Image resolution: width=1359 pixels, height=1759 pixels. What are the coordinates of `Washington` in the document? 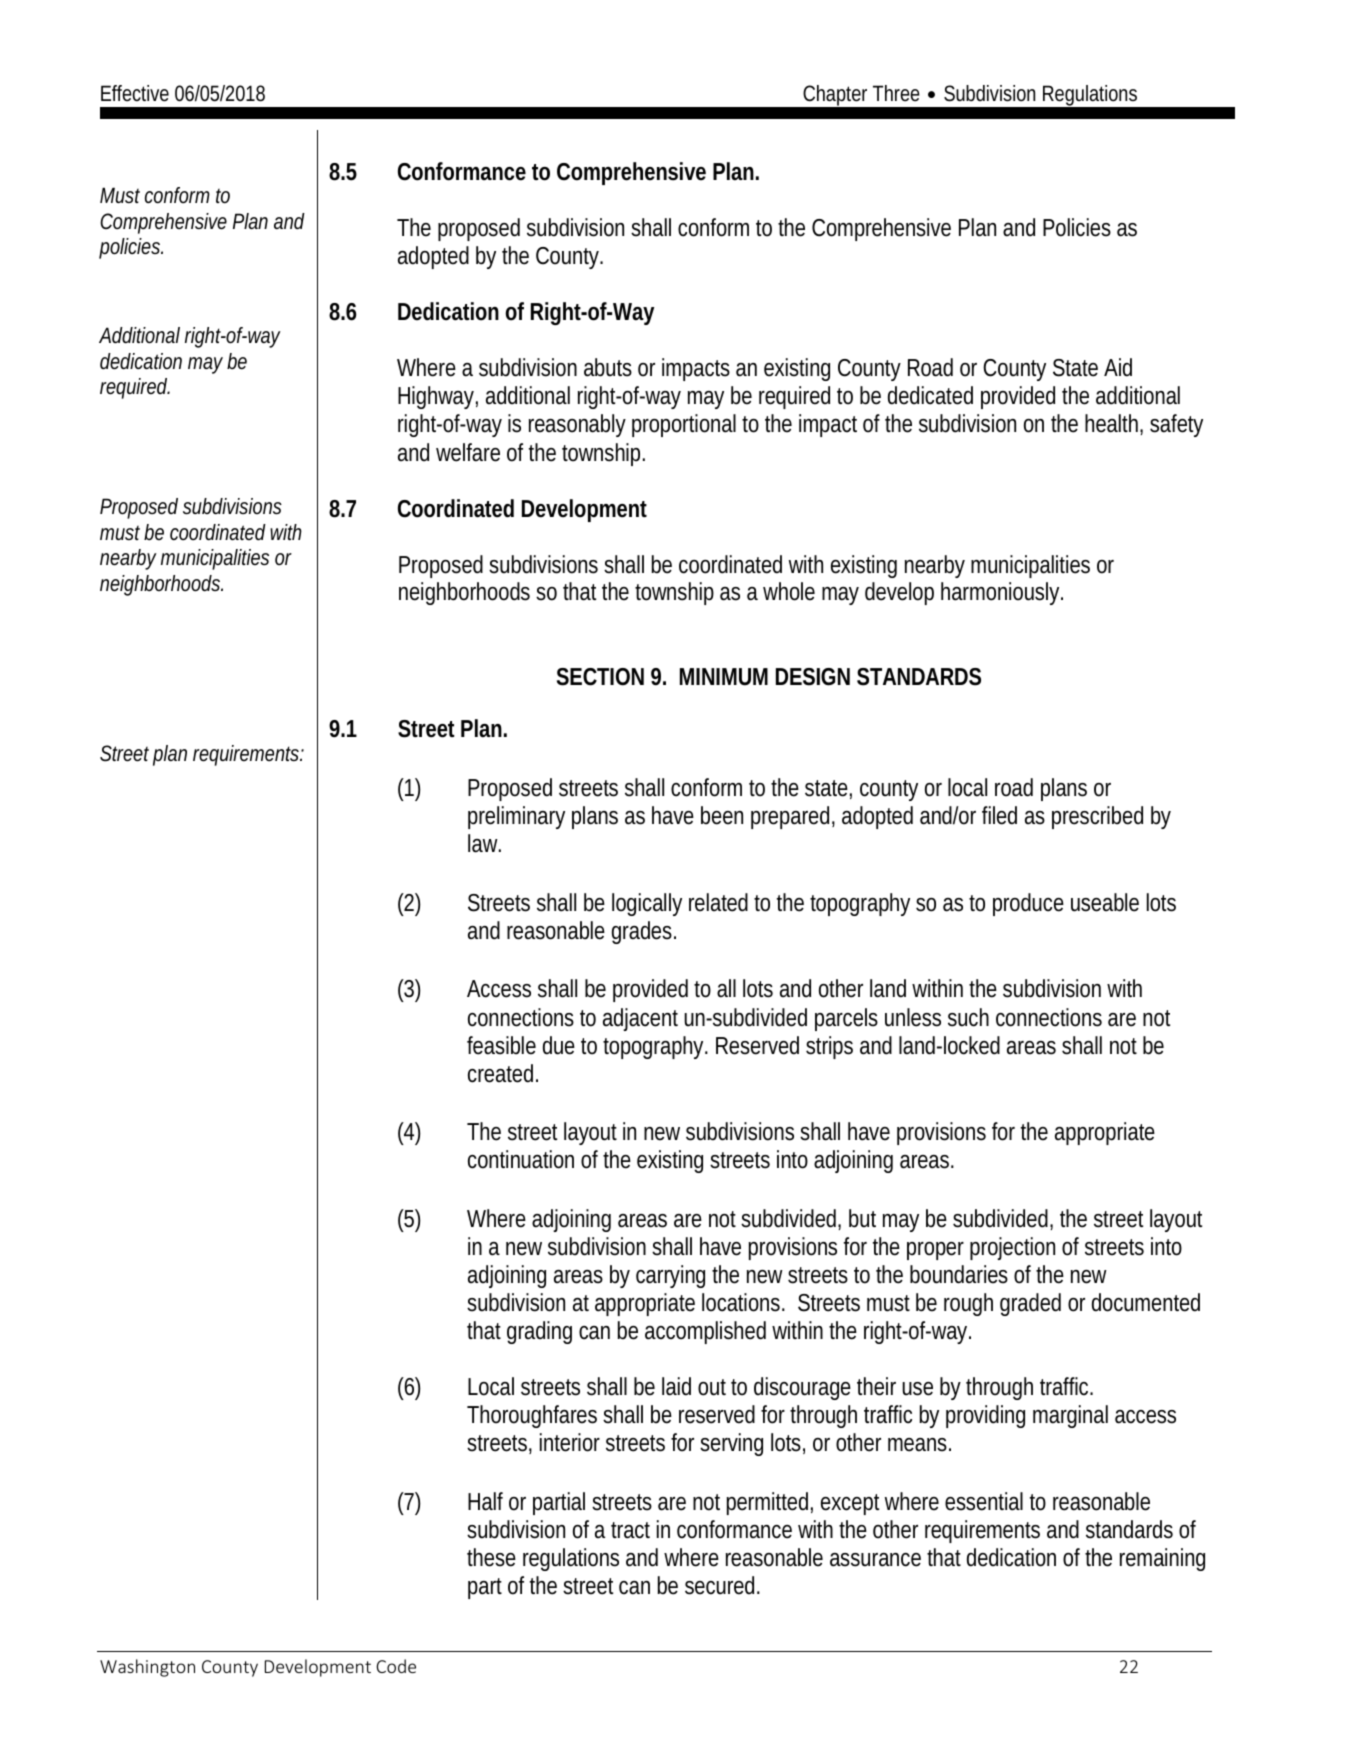 It's located at (147, 1668).
